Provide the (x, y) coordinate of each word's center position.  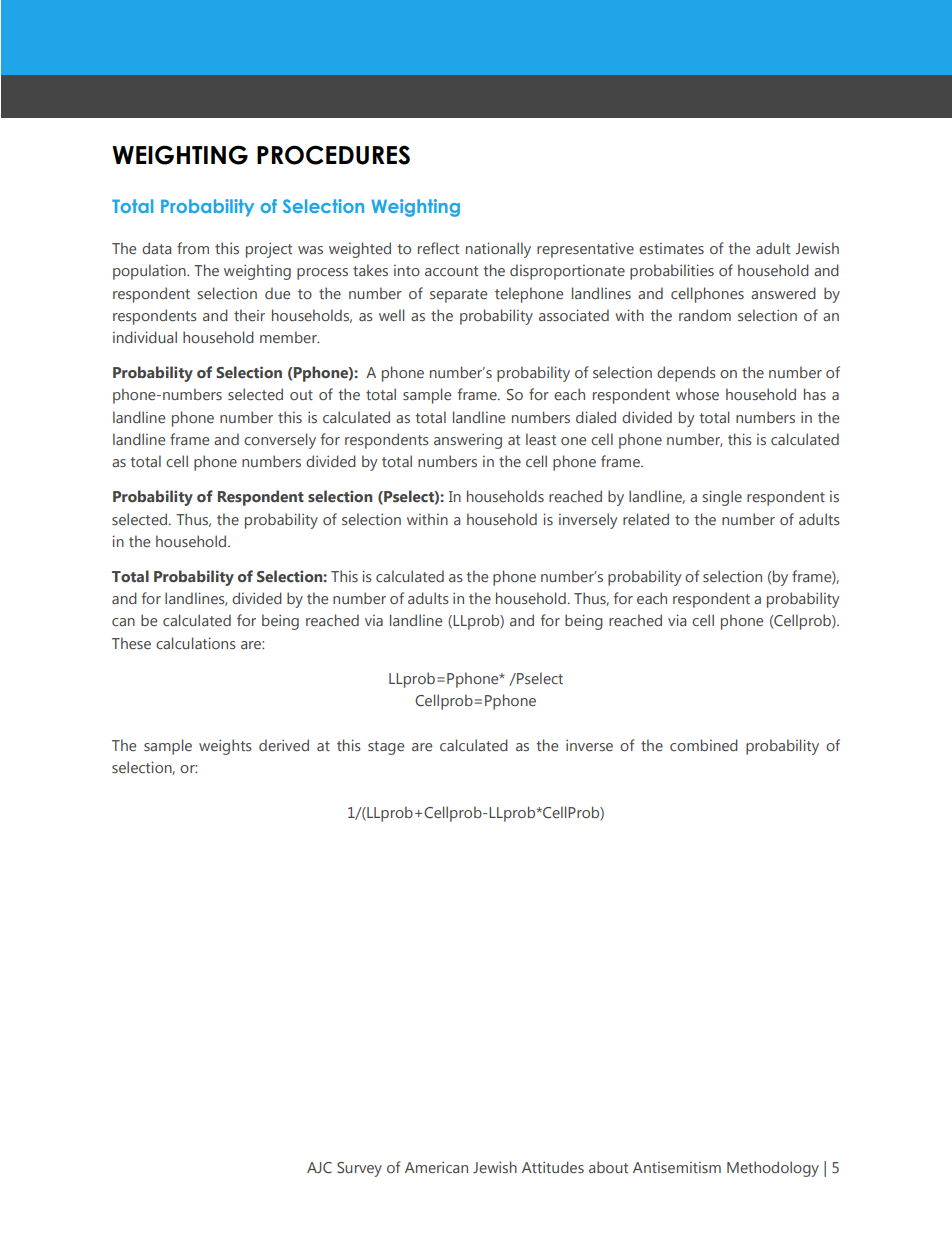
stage (386, 748)
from (193, 248)
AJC (319, 1168)
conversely (280, 441)
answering (468, 441)
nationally (498, 250)
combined (704, 745)
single (722, 498)
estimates (671, 248)
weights (225, 747)
